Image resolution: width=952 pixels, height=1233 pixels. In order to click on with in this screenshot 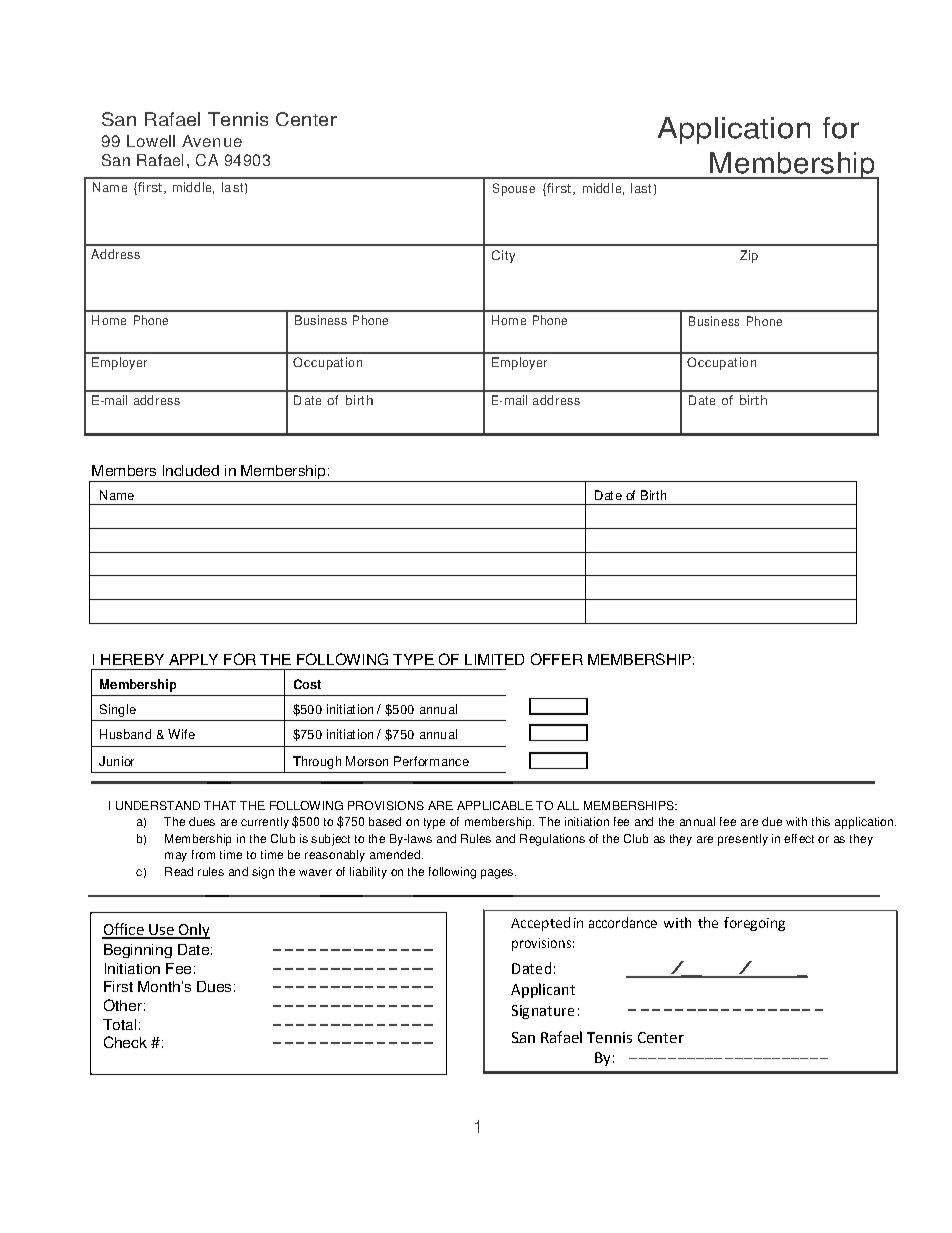, I will do `click(796, 821)`.
